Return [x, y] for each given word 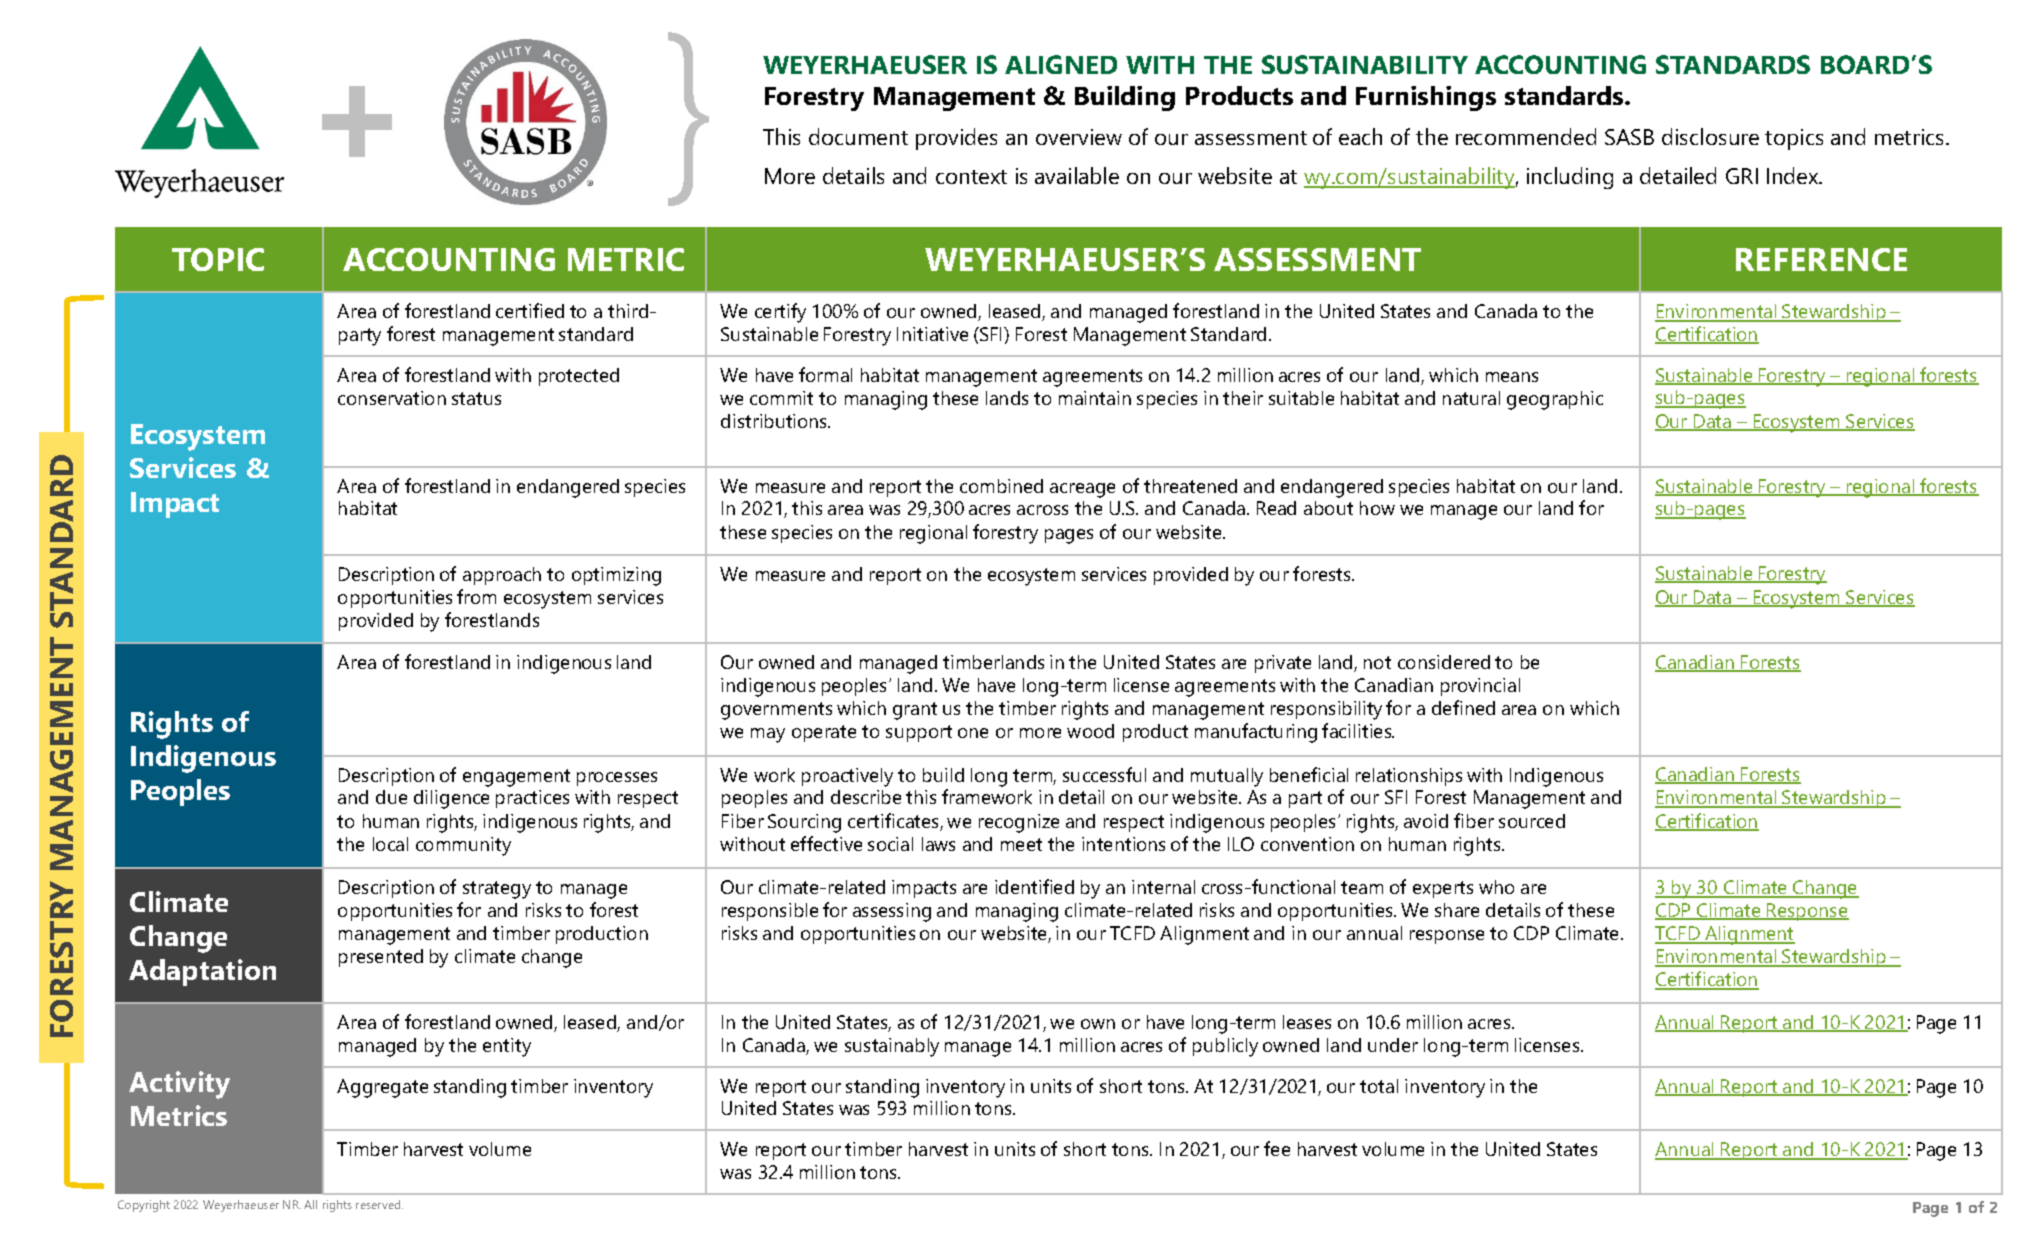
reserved [379, 1204]
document [858, 136]
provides [956, 139]
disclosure [1710, 136]
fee [1277, 1148]
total [1379, 1086]
